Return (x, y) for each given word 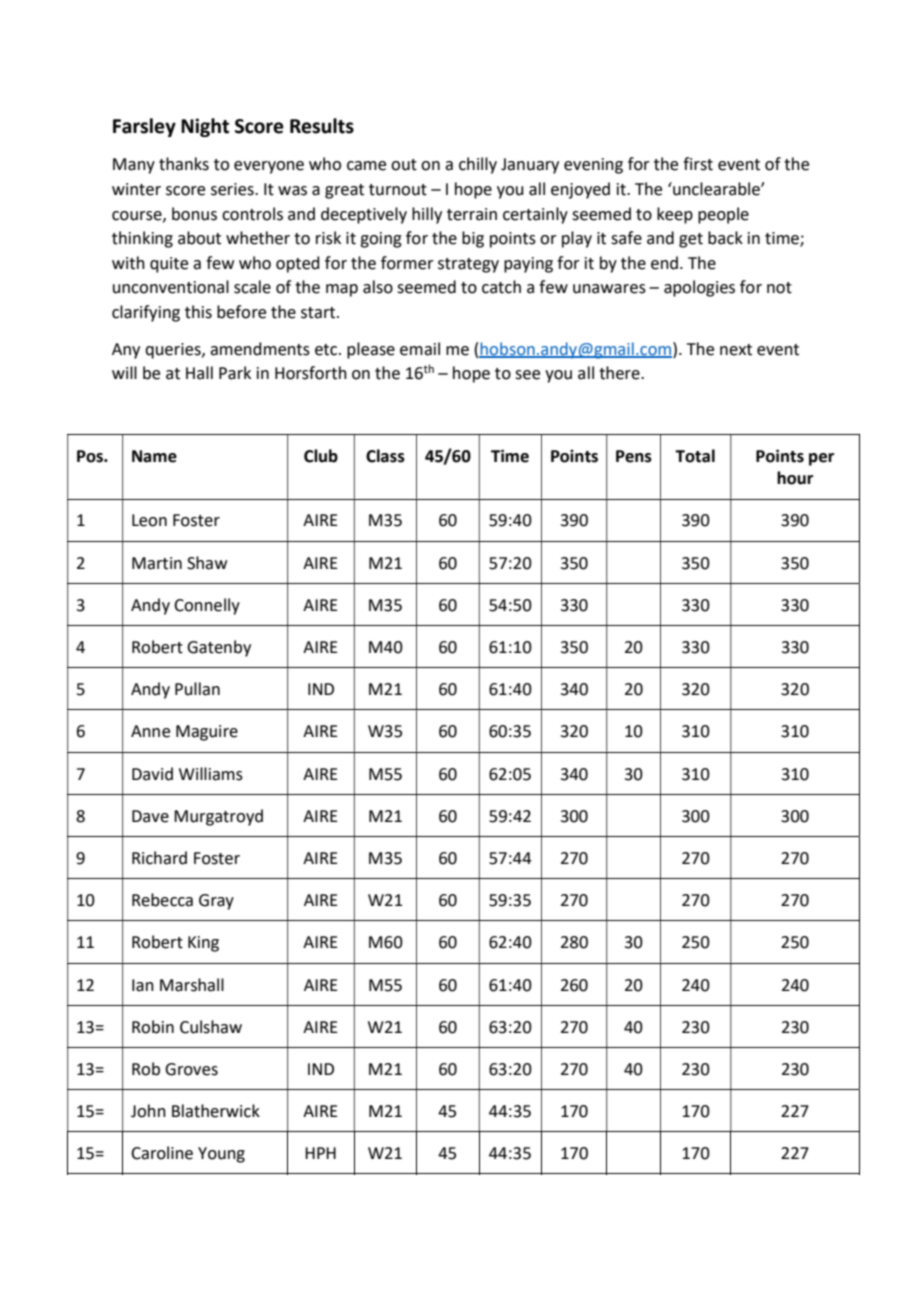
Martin (157, 563)
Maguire (207, 733)
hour (795, 478)
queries (174, 351)
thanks (184, 164)
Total (695, 456)
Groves (191, 1069)
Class (385, 456)
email (420, 349)
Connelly (207, 606)
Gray (216, 902)
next (736, 350)
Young (221, 1155)
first (698, 164)
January (530, 166)
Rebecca (162, 900)
